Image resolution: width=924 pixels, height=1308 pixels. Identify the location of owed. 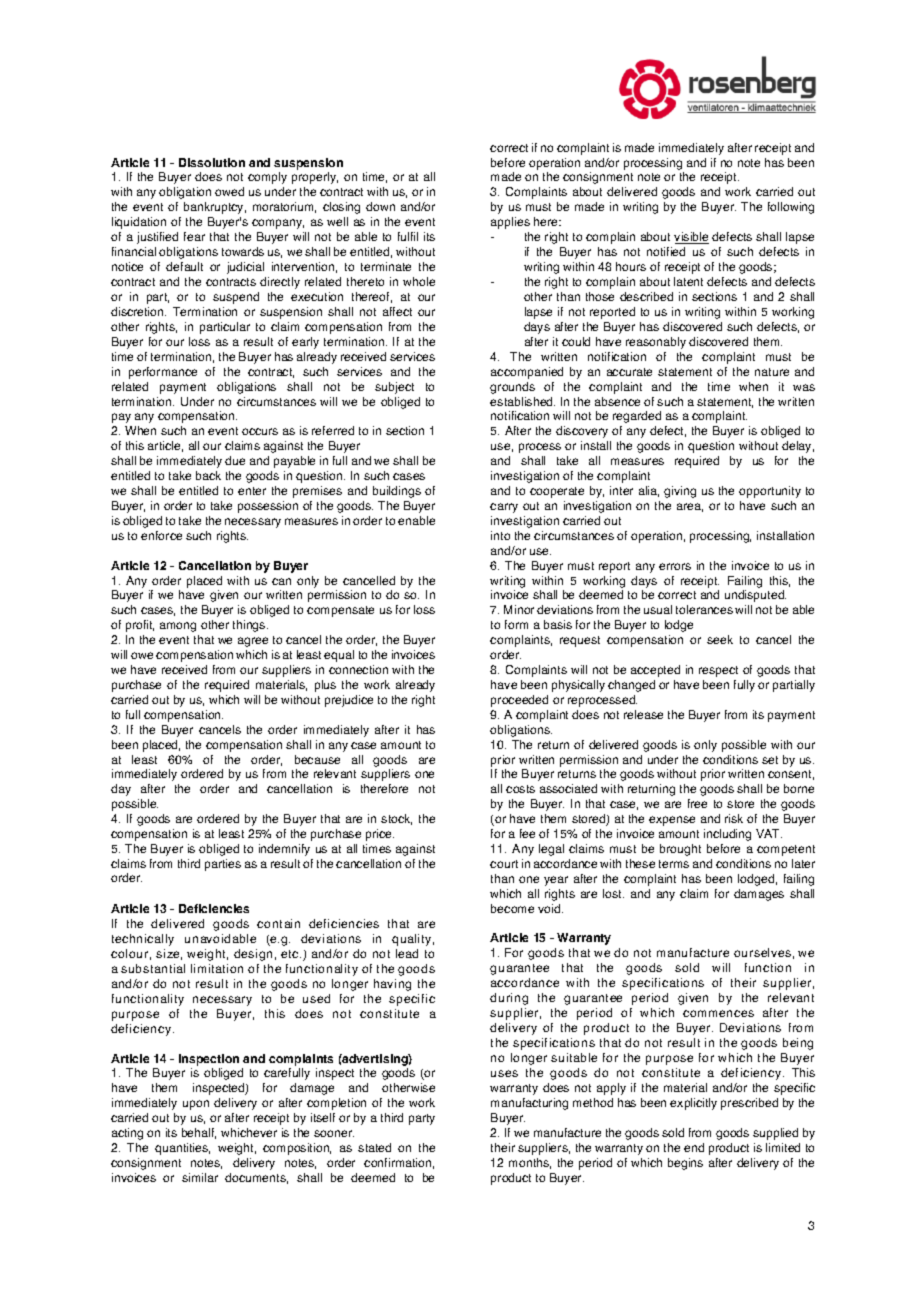
(229, 191).
